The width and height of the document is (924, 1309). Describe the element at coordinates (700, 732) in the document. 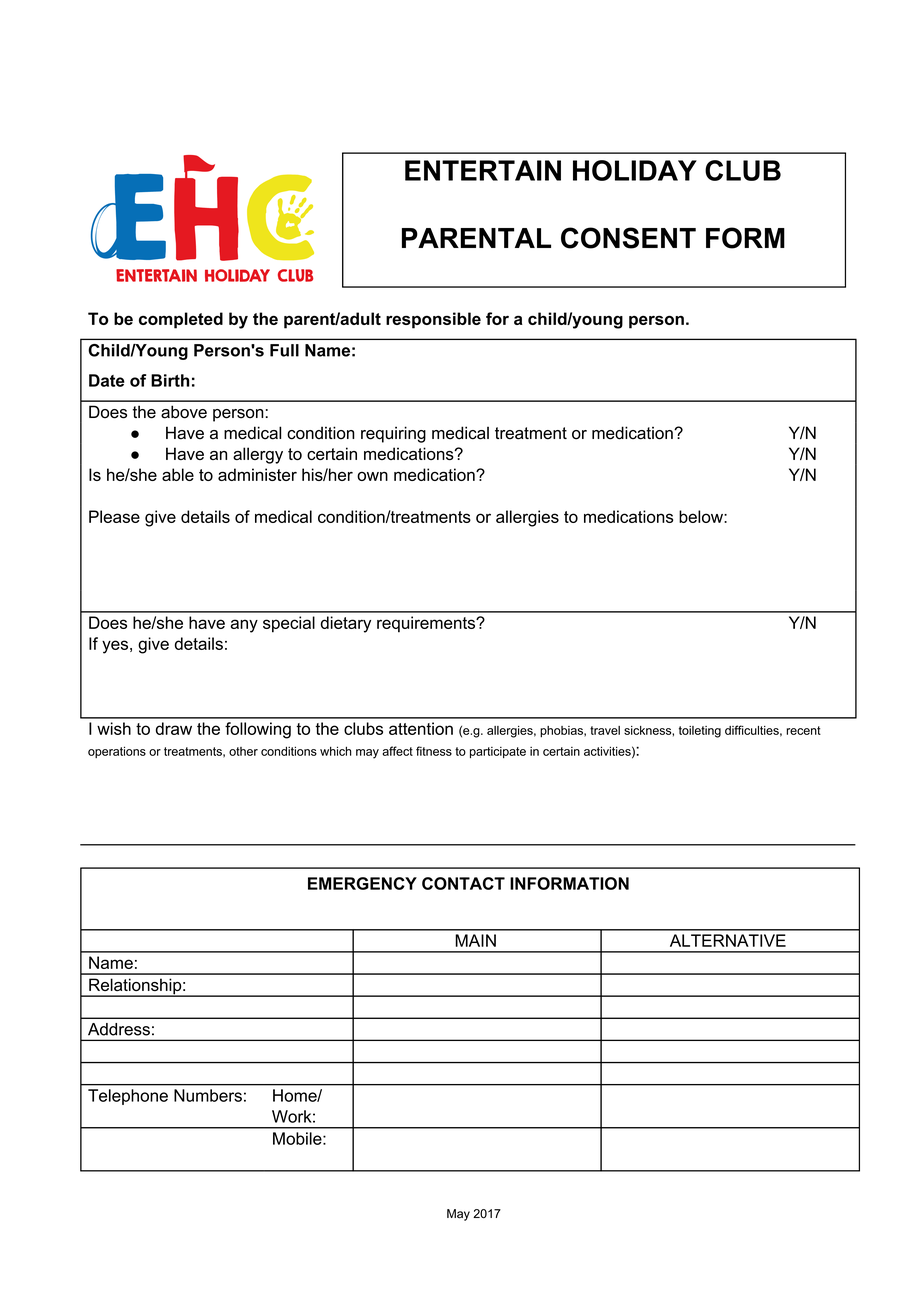

I see `toileting` at that location.
